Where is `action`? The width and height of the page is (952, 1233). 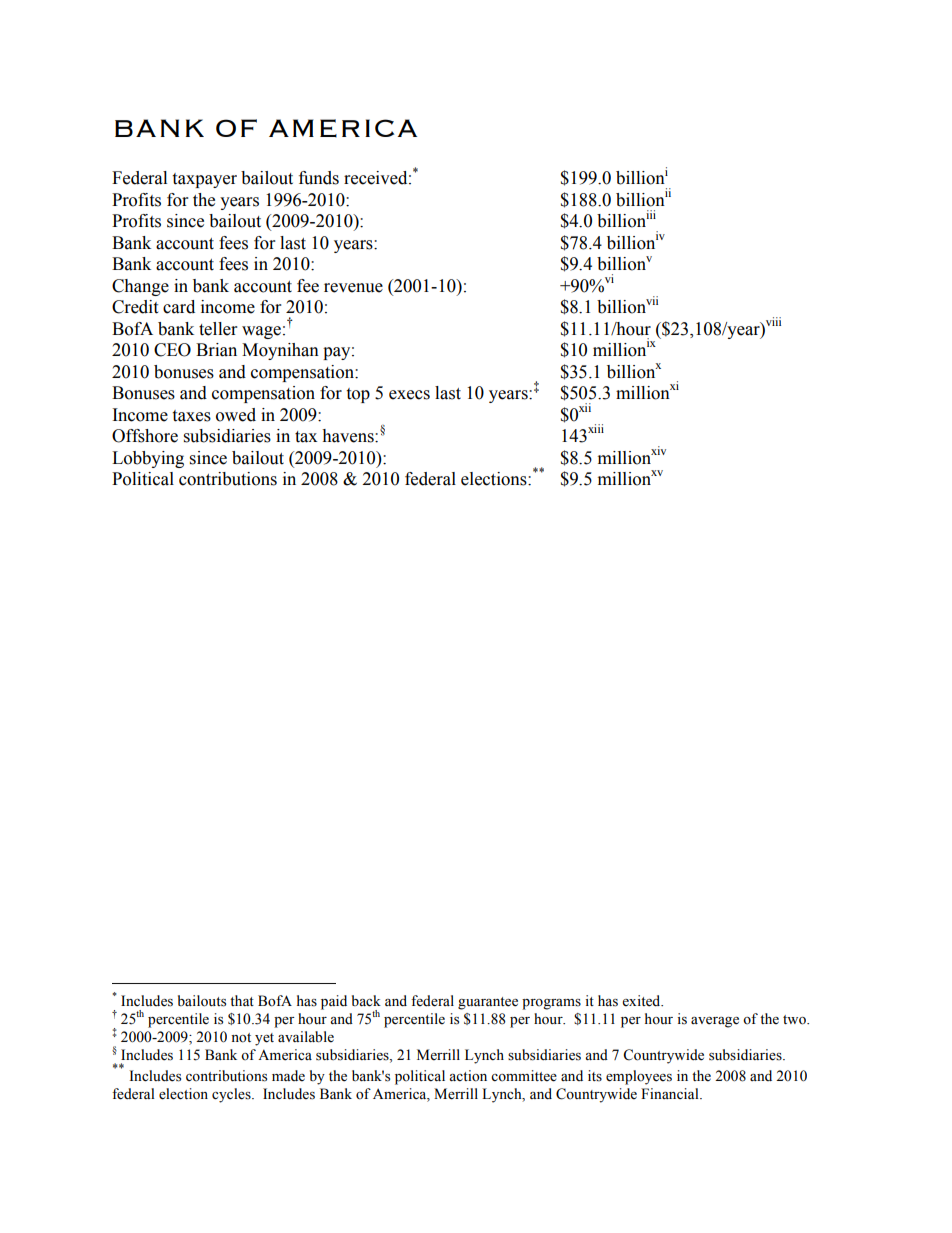
action is located at coordinates (468, 1076).
